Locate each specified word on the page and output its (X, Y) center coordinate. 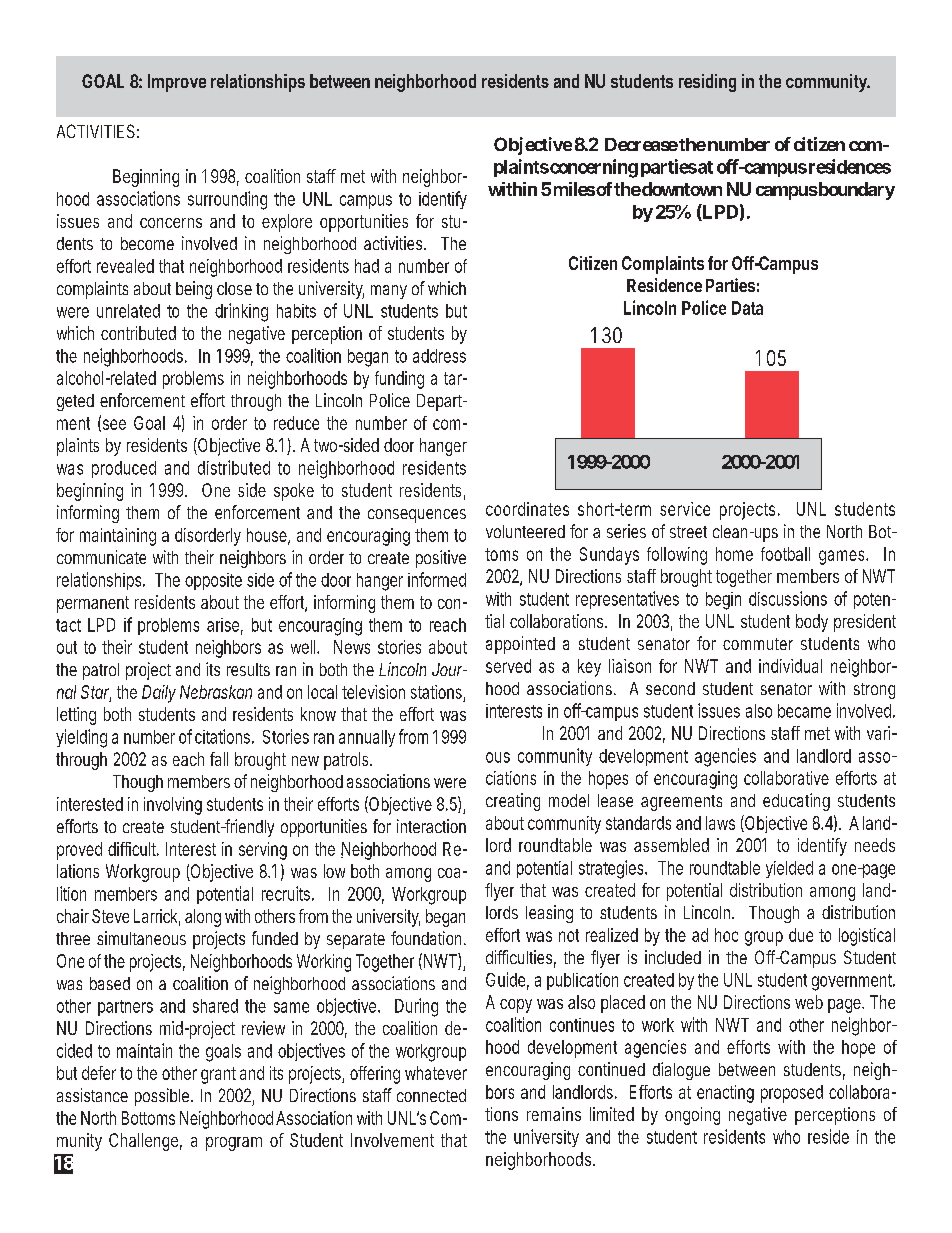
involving (173, 806)
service (685, 509)
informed (437, 579)
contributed (138, 333)
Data (747, 308)
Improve (177, 83)
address (439, 356)
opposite (213, 581)
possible (164, 1097)
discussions (788, 598)
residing (707, 83)
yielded (789, 869)
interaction (431, 826)
